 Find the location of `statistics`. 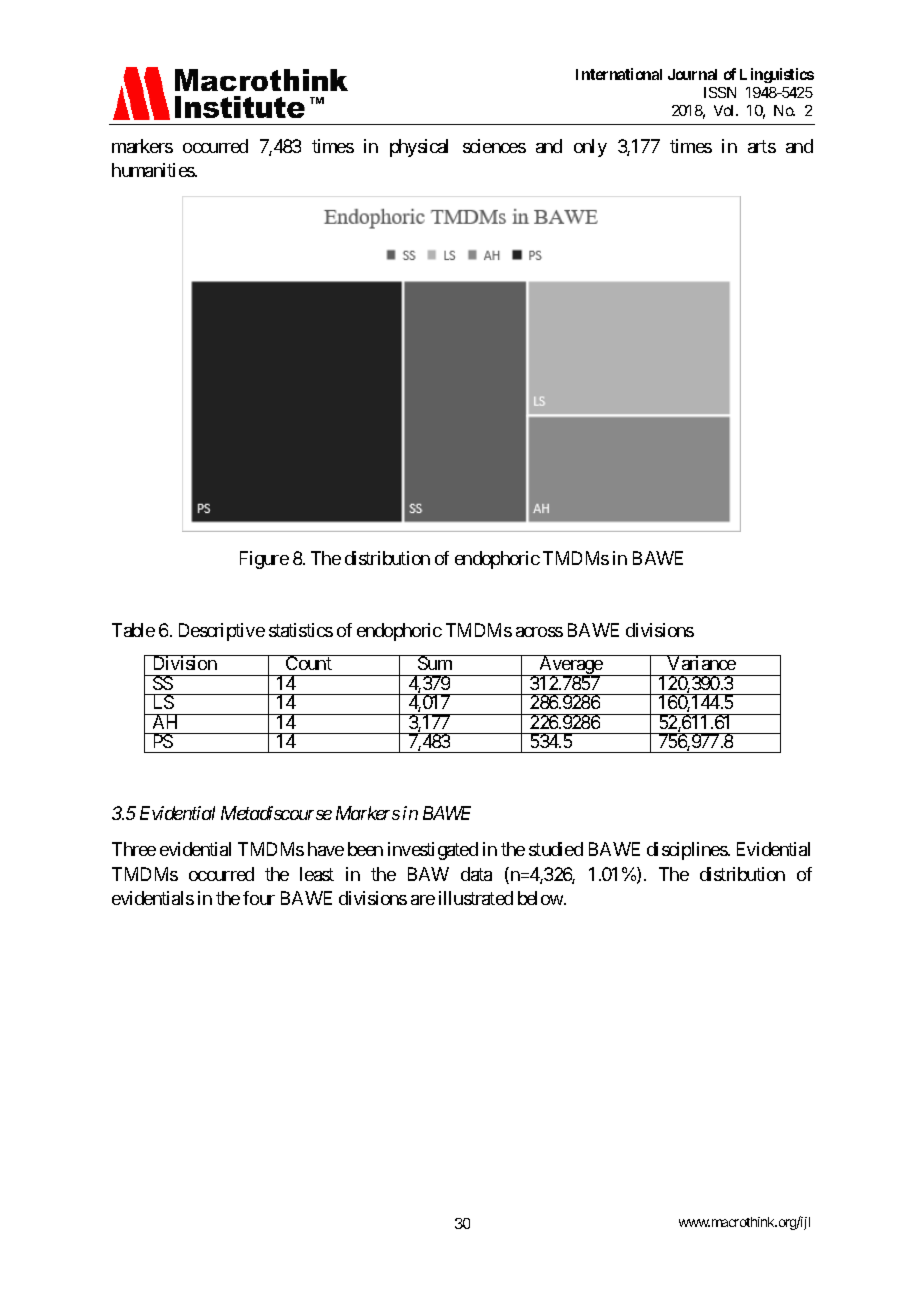

statistics is located at coordinates (301, 630).
